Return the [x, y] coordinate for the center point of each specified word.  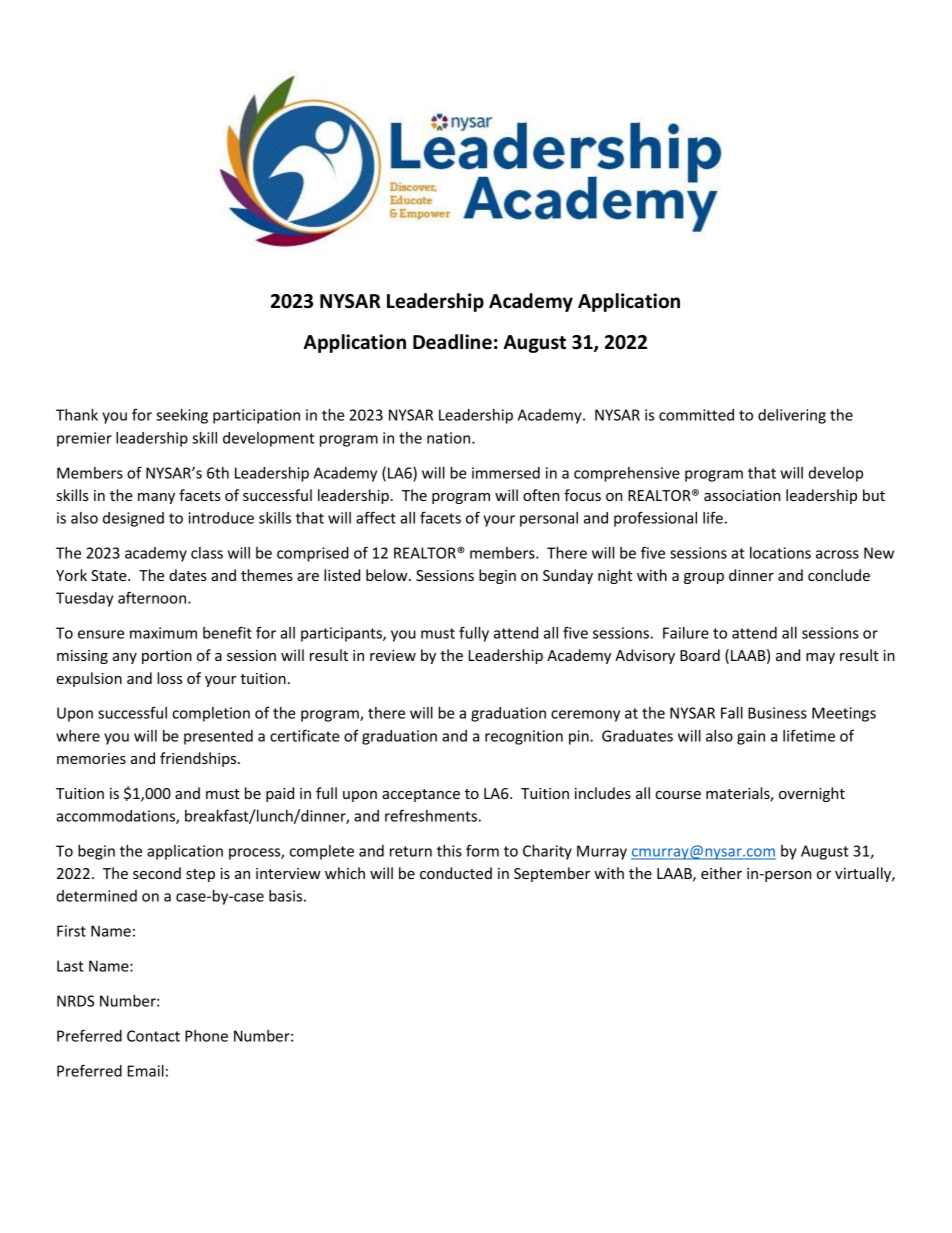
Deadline [452, 342]
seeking [182, 416]
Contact [153, 1036]
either [721, 873]
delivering [792, 416]
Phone [206, 1036]
